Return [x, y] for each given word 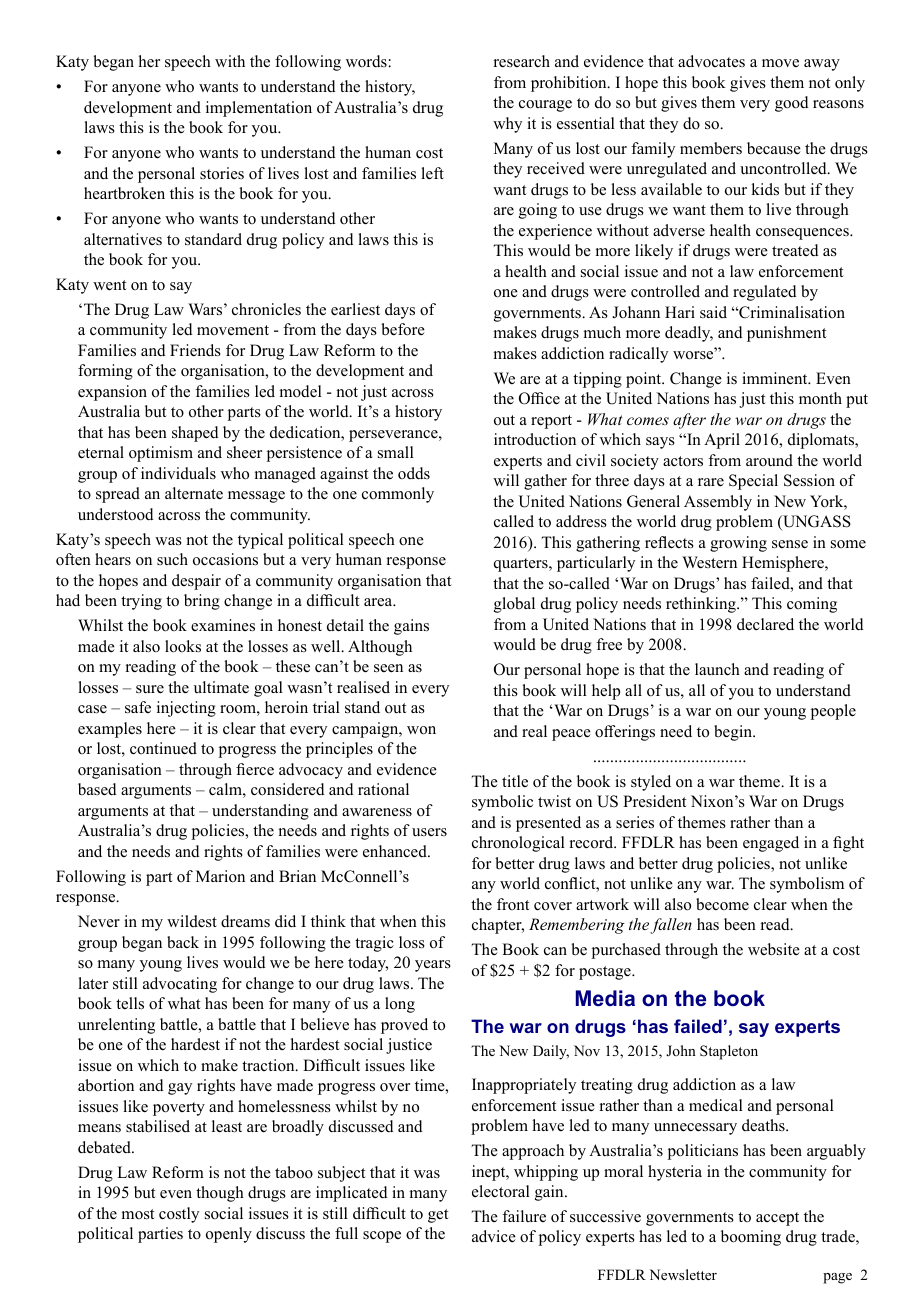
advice [494, 1236]
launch [717, 669]
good [792, 104]
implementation [259, 109]
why [507, 125]
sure [150, 689]
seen [388, 668]
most [138, 1214]
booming [751, 1238]
